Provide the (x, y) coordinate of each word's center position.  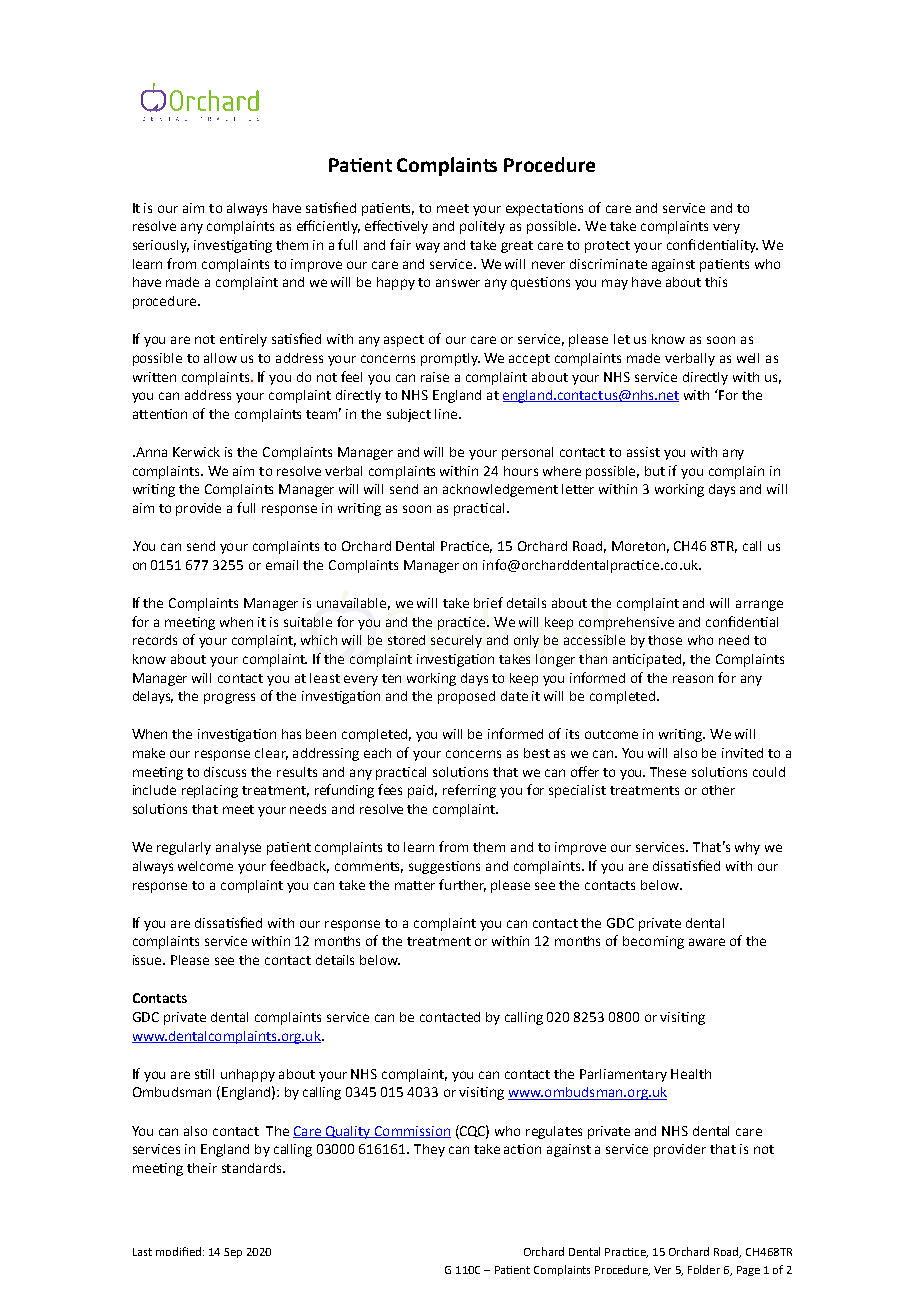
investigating (233, 246)
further (462, 885)
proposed (466, 697)
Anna (150, 452)
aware (707, 942)
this (716, 282)
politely (482, 227)
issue (149, 960)
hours (521, 471)
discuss (225, 772)
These (668, 772)
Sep (233, 1253)
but (655, 471)
